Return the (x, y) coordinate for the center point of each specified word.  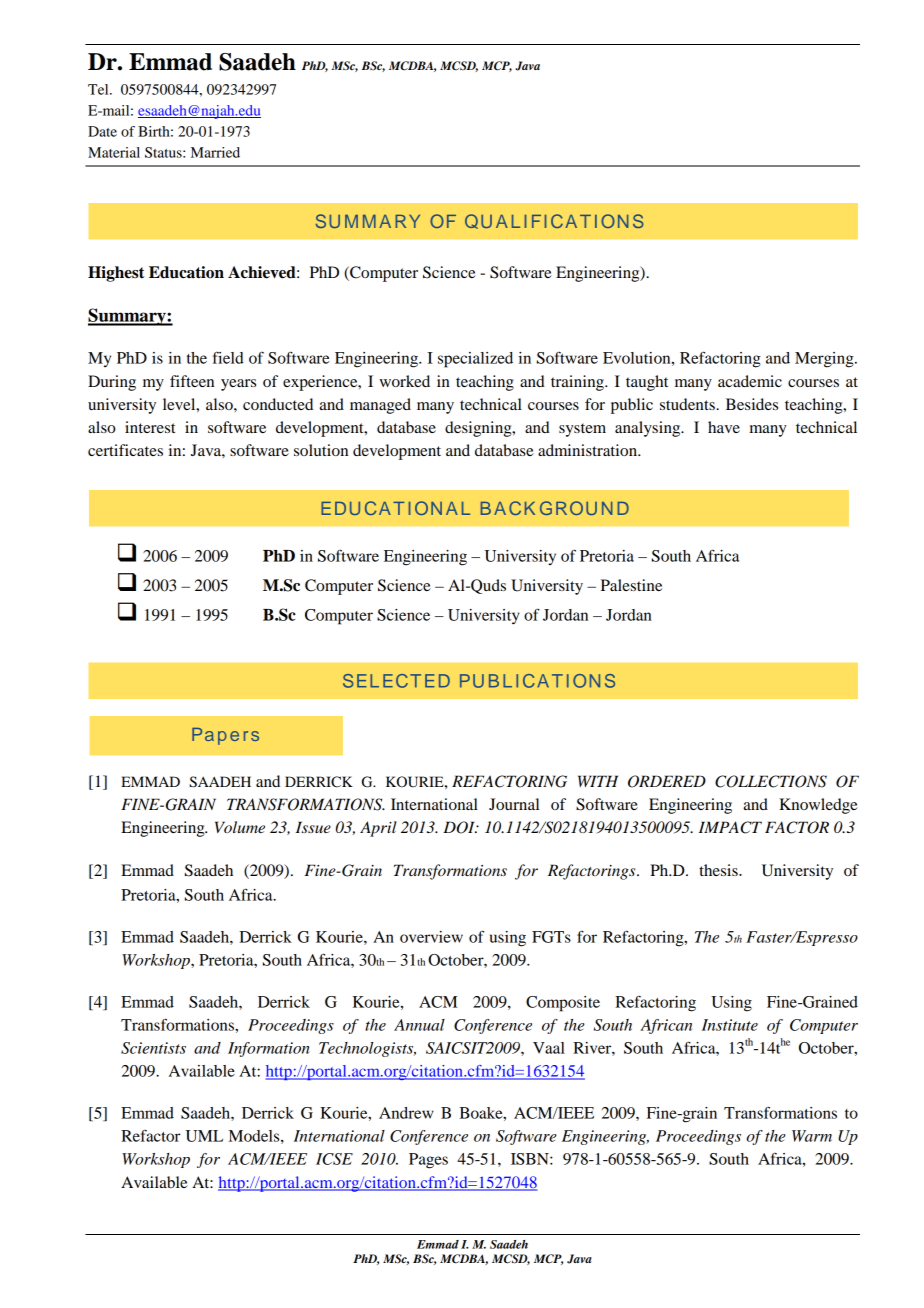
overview (431, 937)
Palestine (631, 585)
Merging (825, 360)
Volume (240, 827)
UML (204, 1136)
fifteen (192, 381)
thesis (719, 870)
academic (750, 381)
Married (215, 152)
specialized (475, 360)
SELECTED (396, 681)
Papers (225, 736)
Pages (428, 1161)
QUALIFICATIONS (554, 221)
